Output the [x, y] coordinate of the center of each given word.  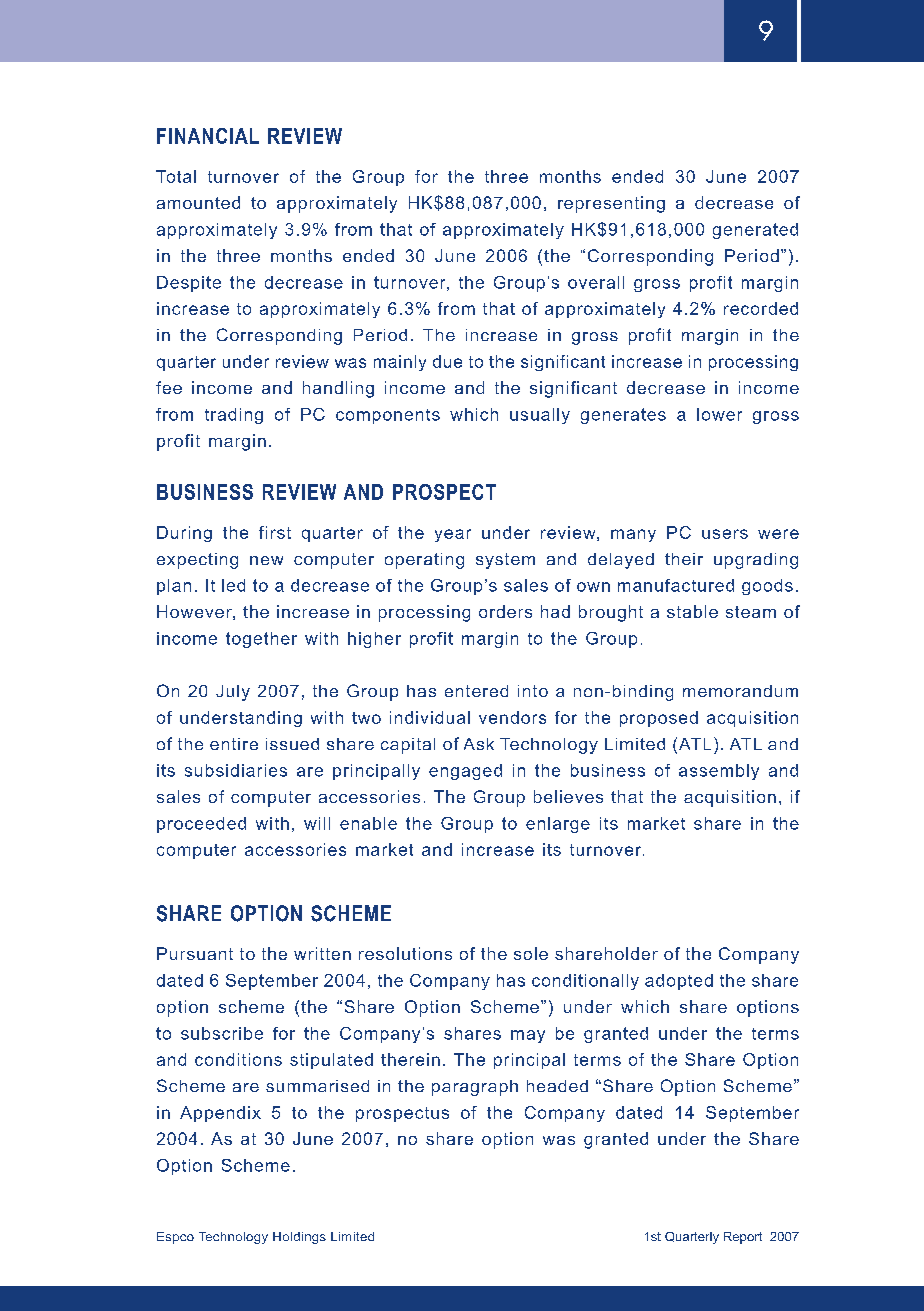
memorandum [740, 691]
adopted [679, 982]
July [233, 693]
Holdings [299, 1238]
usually [540, 416]
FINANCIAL [208, 136]
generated [755, 231]
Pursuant [195, 953]
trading [234, 416]
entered [476, 691]
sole [531, 953]
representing [611, 204]
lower [719, 414]
